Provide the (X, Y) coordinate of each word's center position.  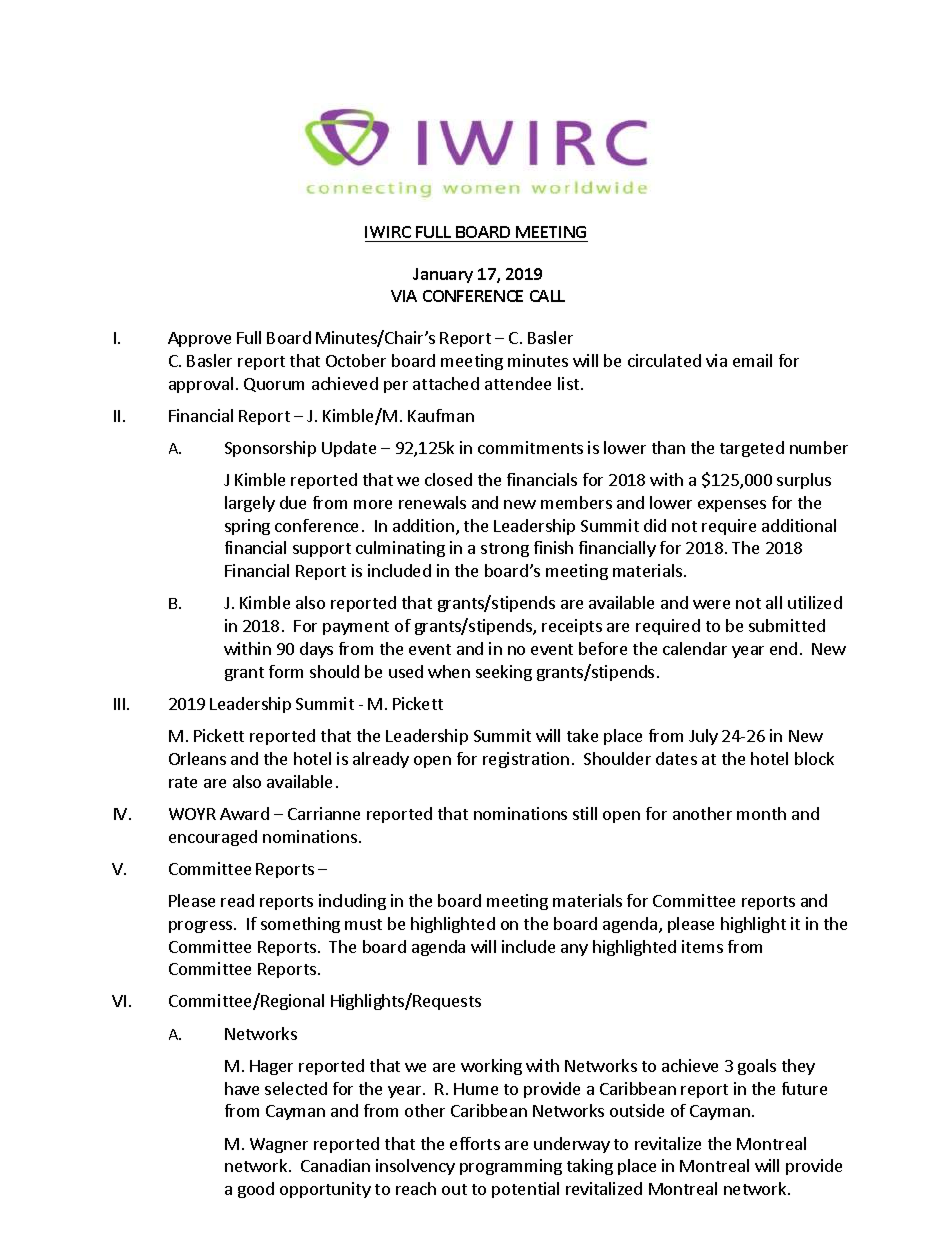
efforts (475, 1143)
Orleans (197, 758)
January (443, 275)
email (752, 360)
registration (526, 760)
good (256, 1190)
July (703, 737)
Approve (199, 339)
